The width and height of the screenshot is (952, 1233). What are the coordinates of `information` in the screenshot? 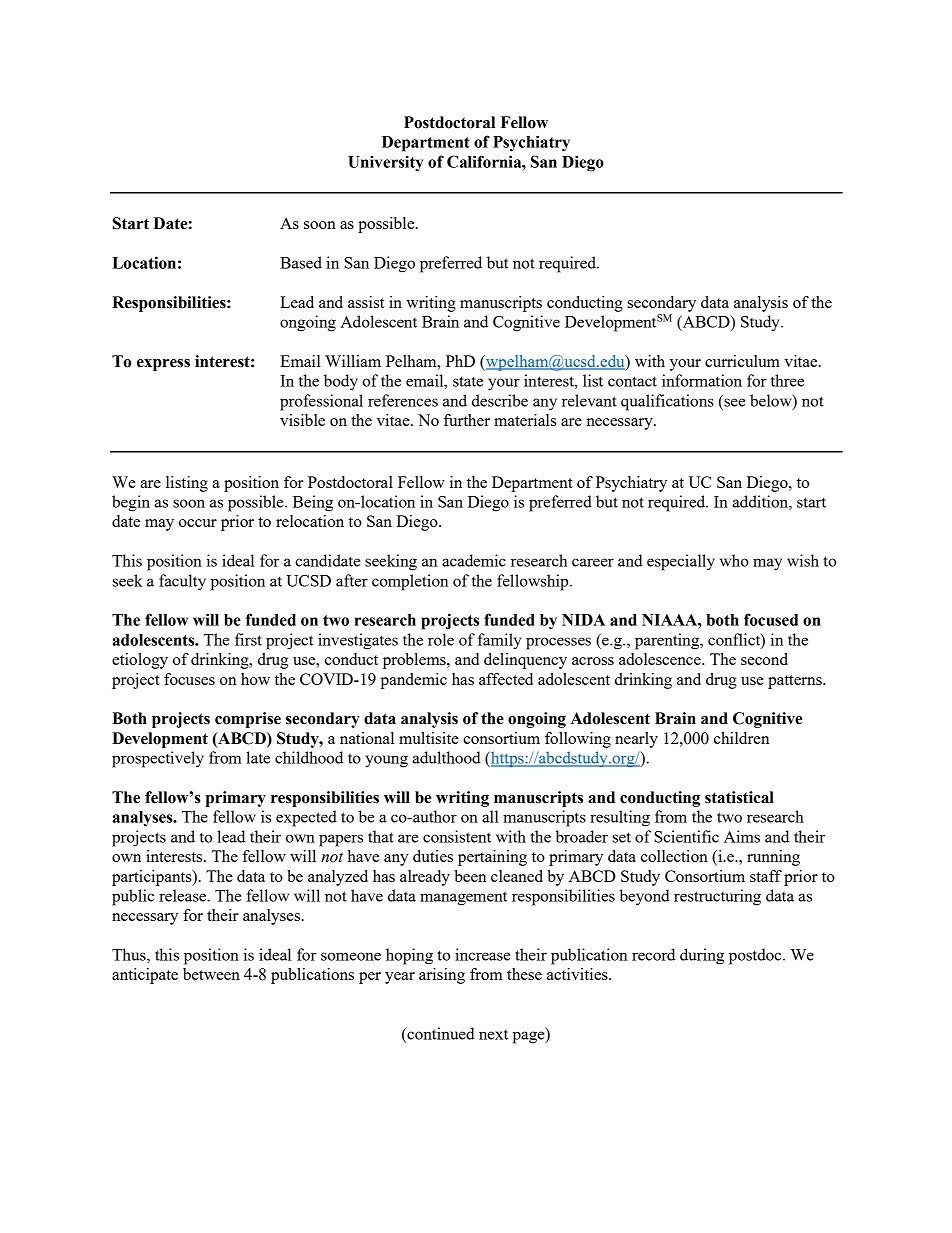 It's located at (702, 380).
